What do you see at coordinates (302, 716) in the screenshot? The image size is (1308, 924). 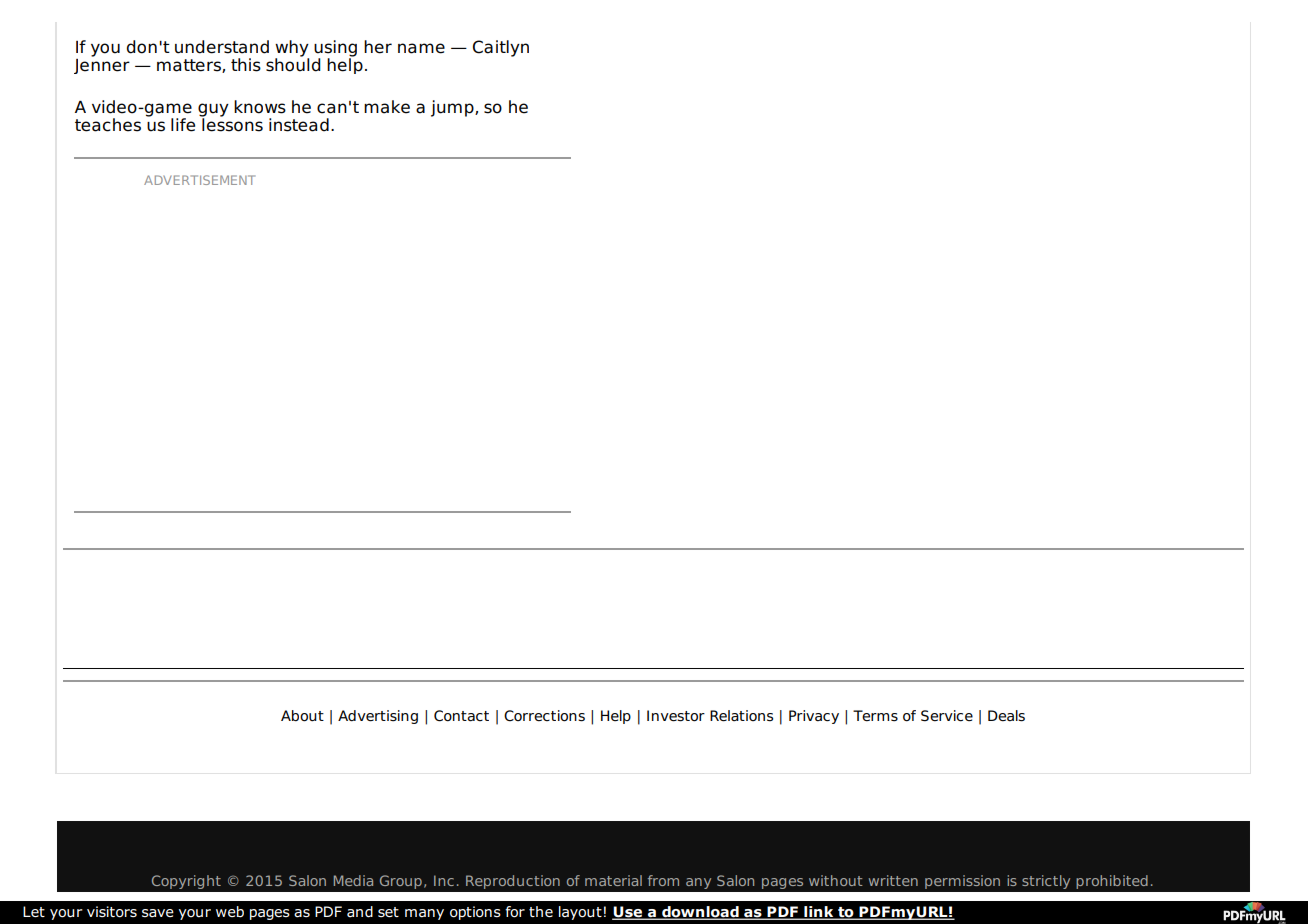 I see `About` at bounding box center [302, 716].
